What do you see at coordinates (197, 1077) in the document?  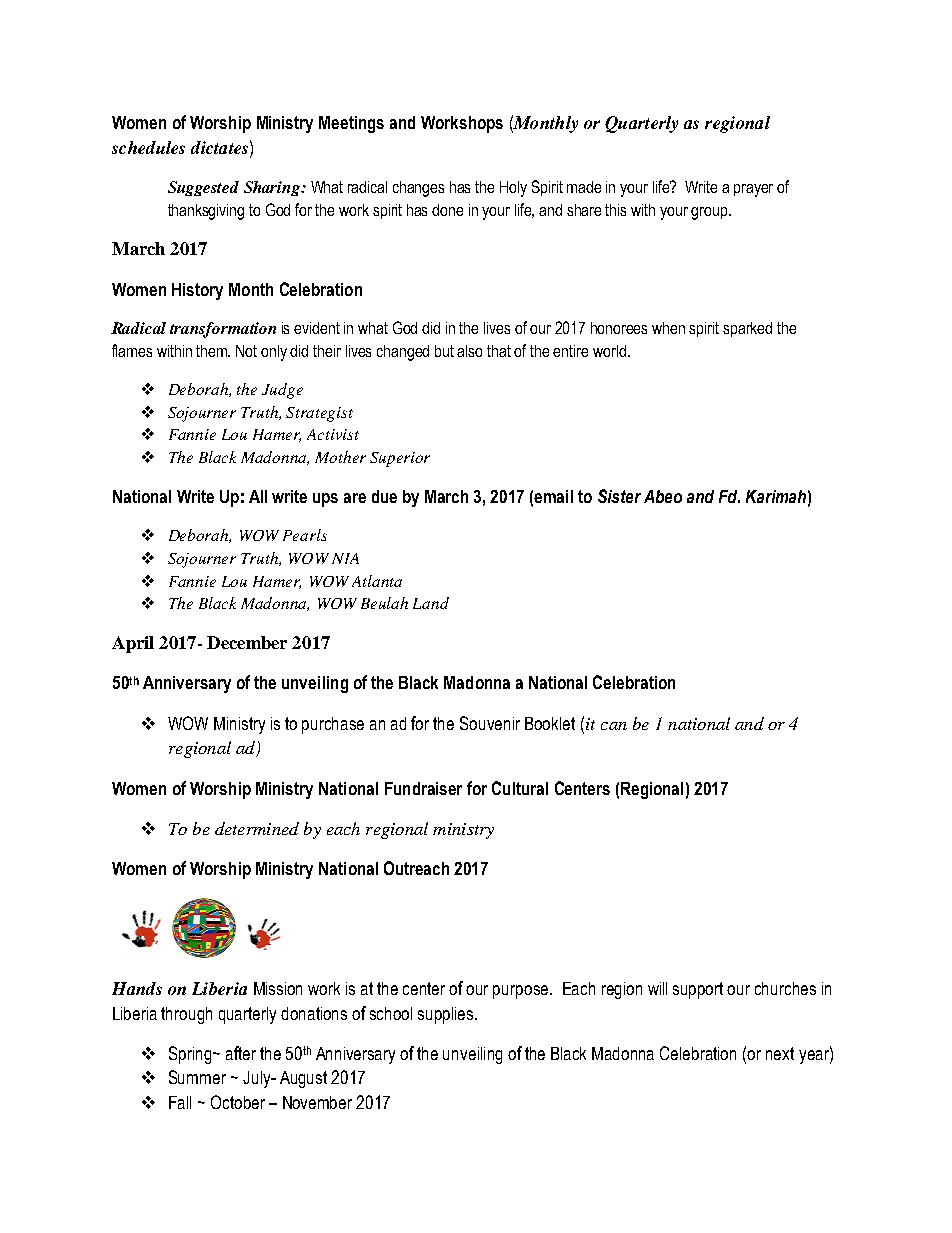 I see `Summer` at bounding box center [197, 1077].
